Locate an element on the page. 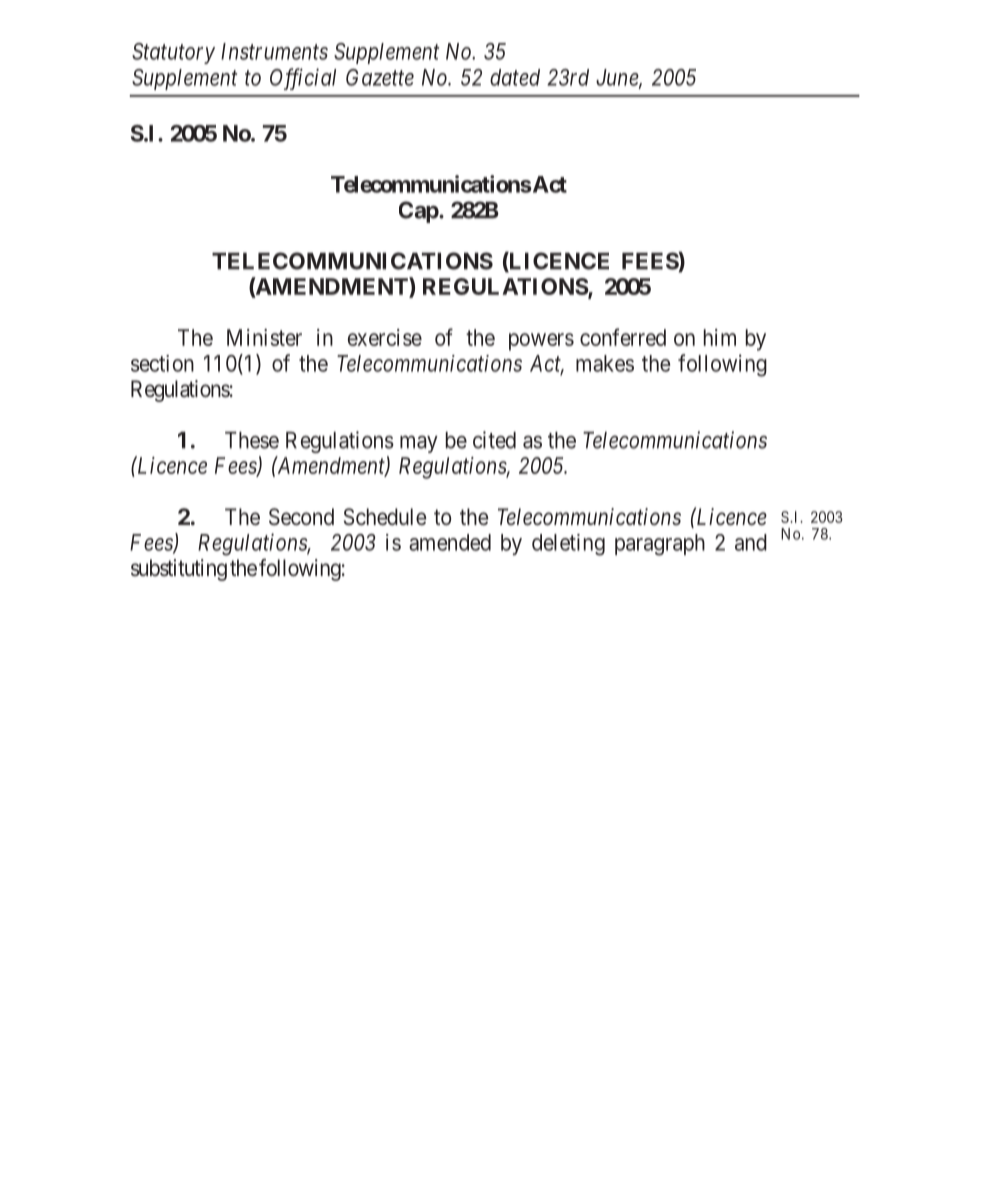 The image size is (991, 1204). him is located at coordinates (720, 337).
